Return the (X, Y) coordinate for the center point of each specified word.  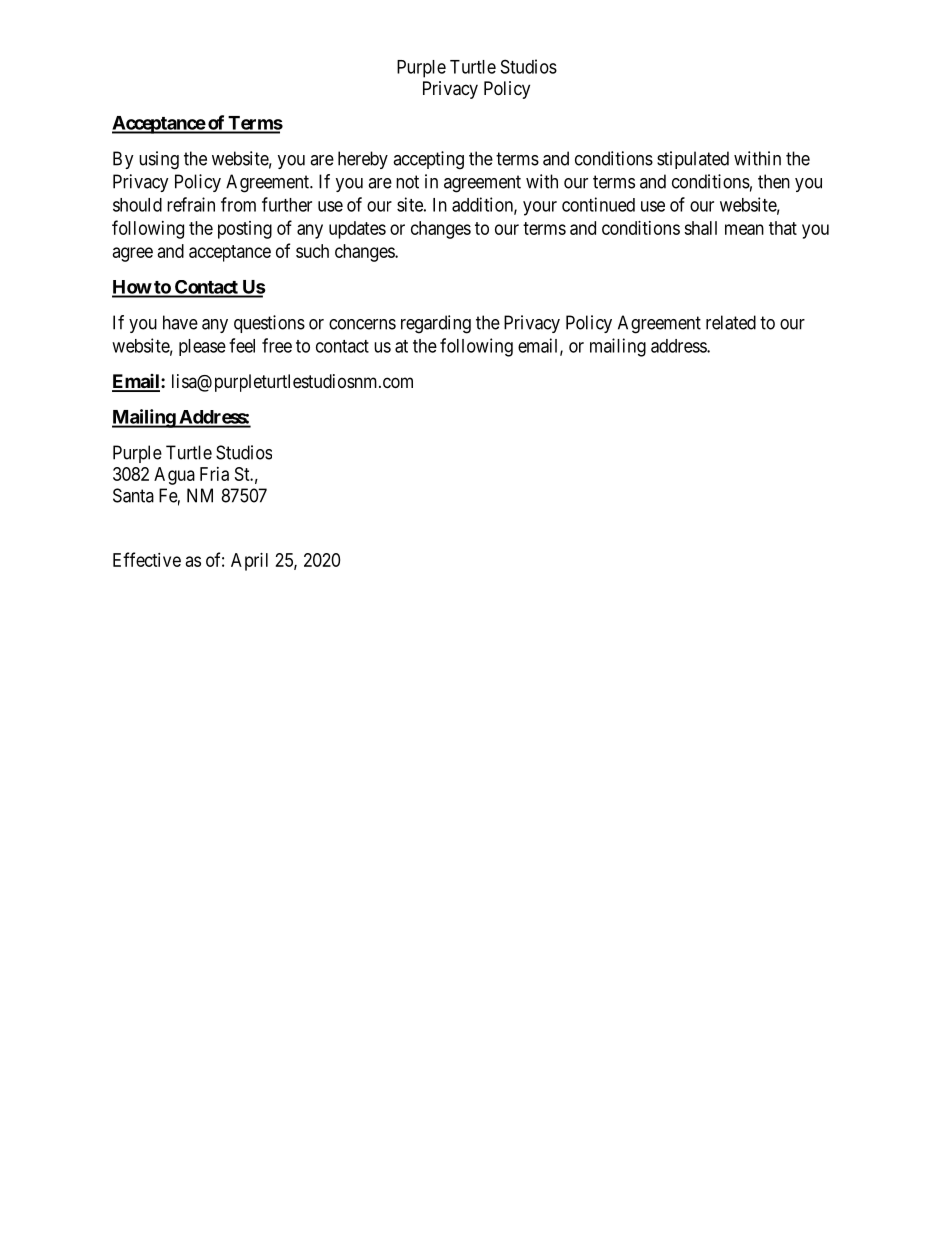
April (249, 562)
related (731, 322)
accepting (428, 160)
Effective (147, 559)
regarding (436, 324)
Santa (133, 495)
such (312, 251)
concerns (362, 324)
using (159, 160)
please (202, 347)
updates (357, 230)
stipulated (693, 160)
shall (700, 228)
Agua (174, 476)
